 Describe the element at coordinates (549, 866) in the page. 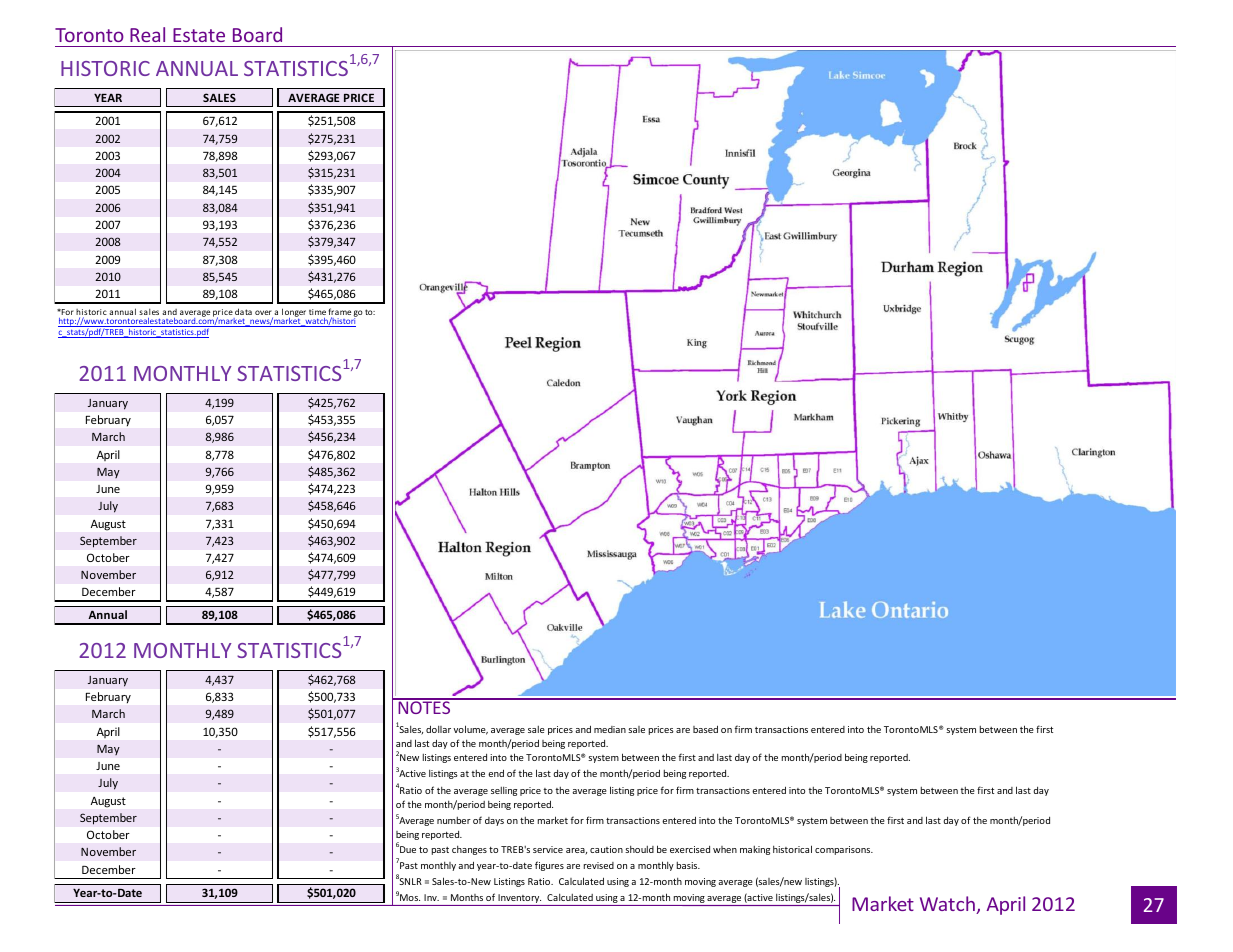

I see `figures` at that location.
